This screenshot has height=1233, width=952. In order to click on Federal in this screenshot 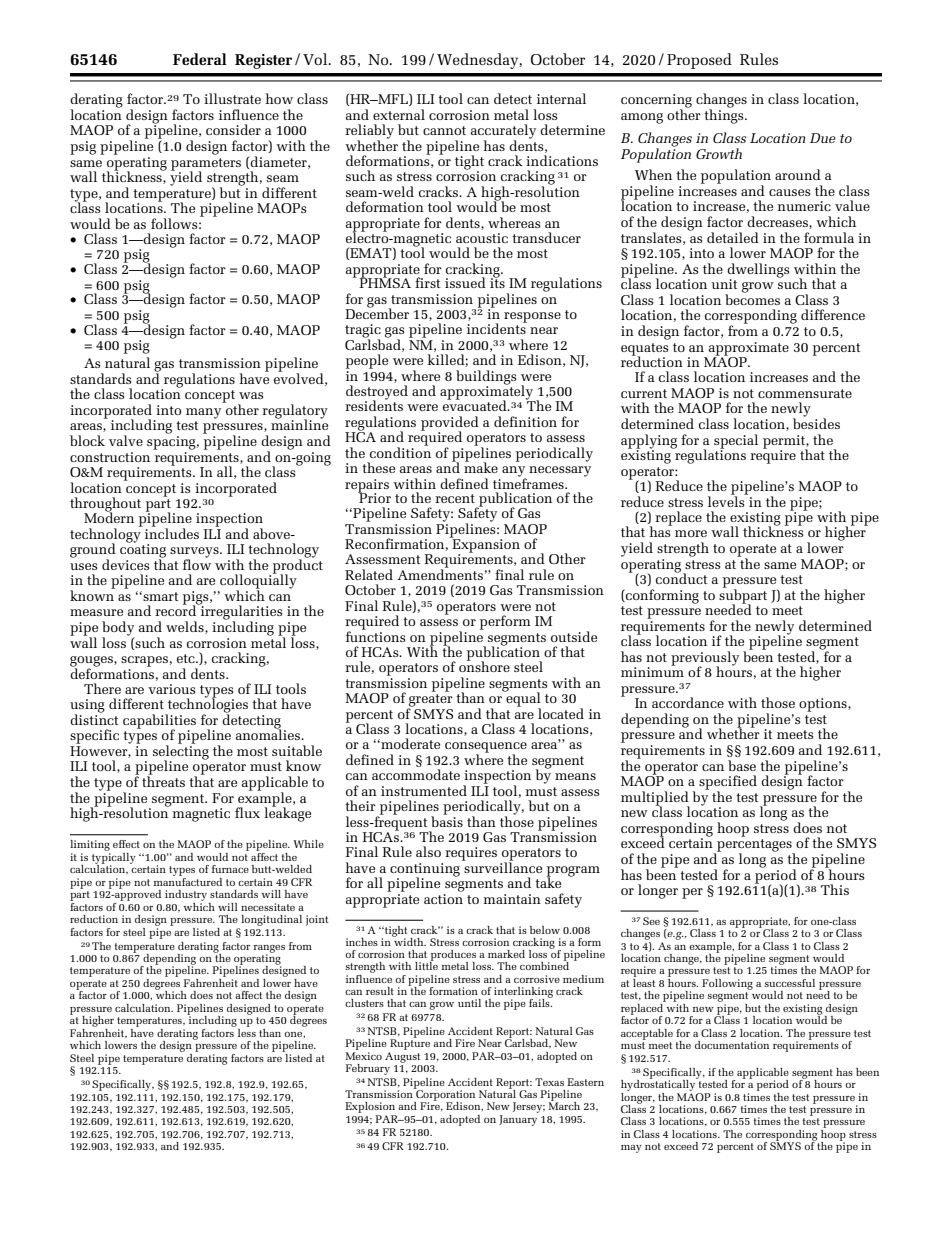, I will do `click(200, 59)`.
